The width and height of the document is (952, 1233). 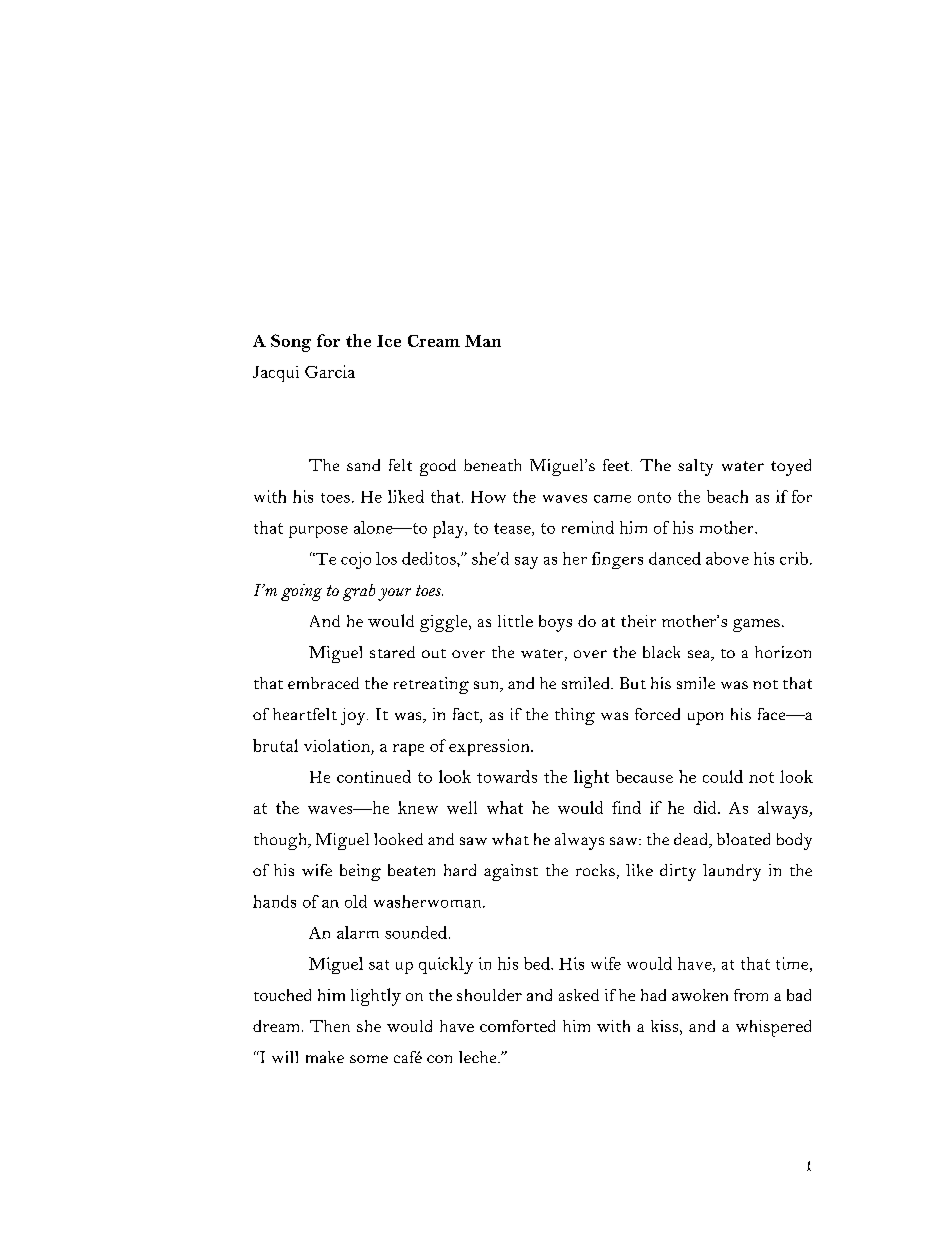 What do you see at coordinates (330, 1026) in the document?
I see `Then` at bounding box center [330, 1026].
